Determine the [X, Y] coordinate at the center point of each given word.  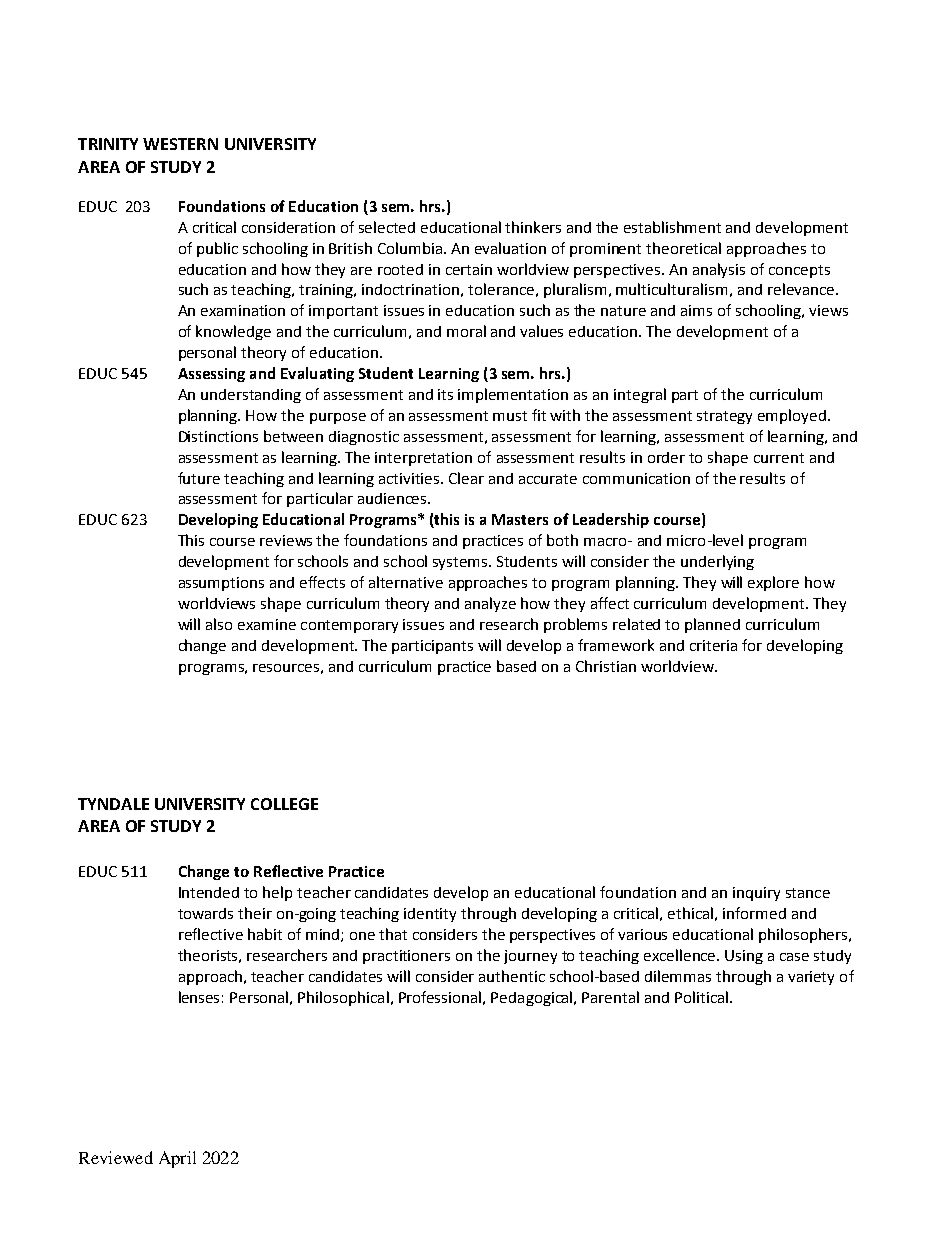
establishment [672, 227]
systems [461, 563]
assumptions [221, 584]
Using [744, 957]
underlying [717, 562]
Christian [606, 666]
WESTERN [180, 144]
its [445, 394]
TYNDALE [113, 804]
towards [205, 913]
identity [430, 915]
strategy [724, 417]
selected [387, 227]
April [177, 1159]
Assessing [211, 375]
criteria [713, 645]
